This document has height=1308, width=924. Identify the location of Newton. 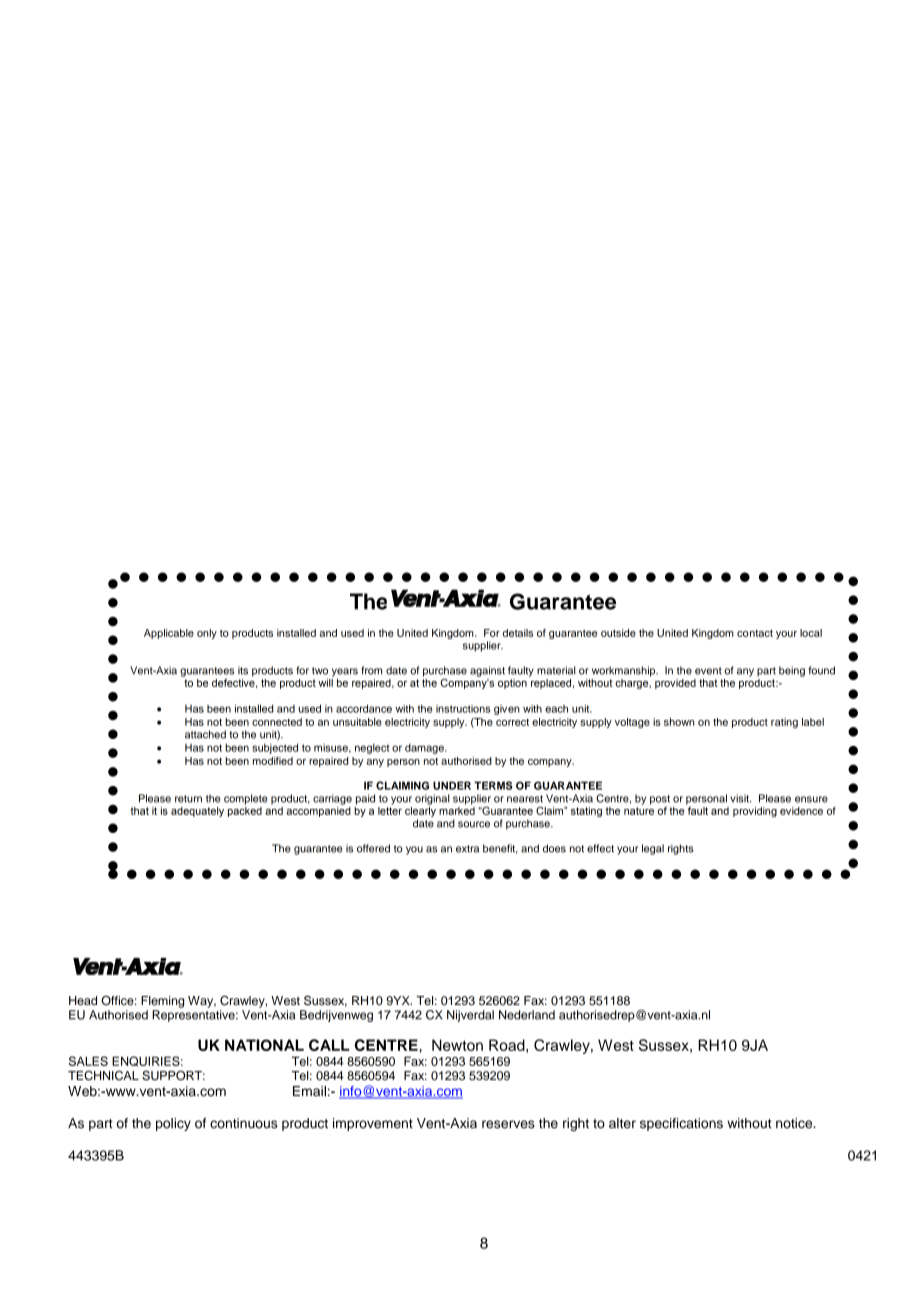
(457, 1045).
